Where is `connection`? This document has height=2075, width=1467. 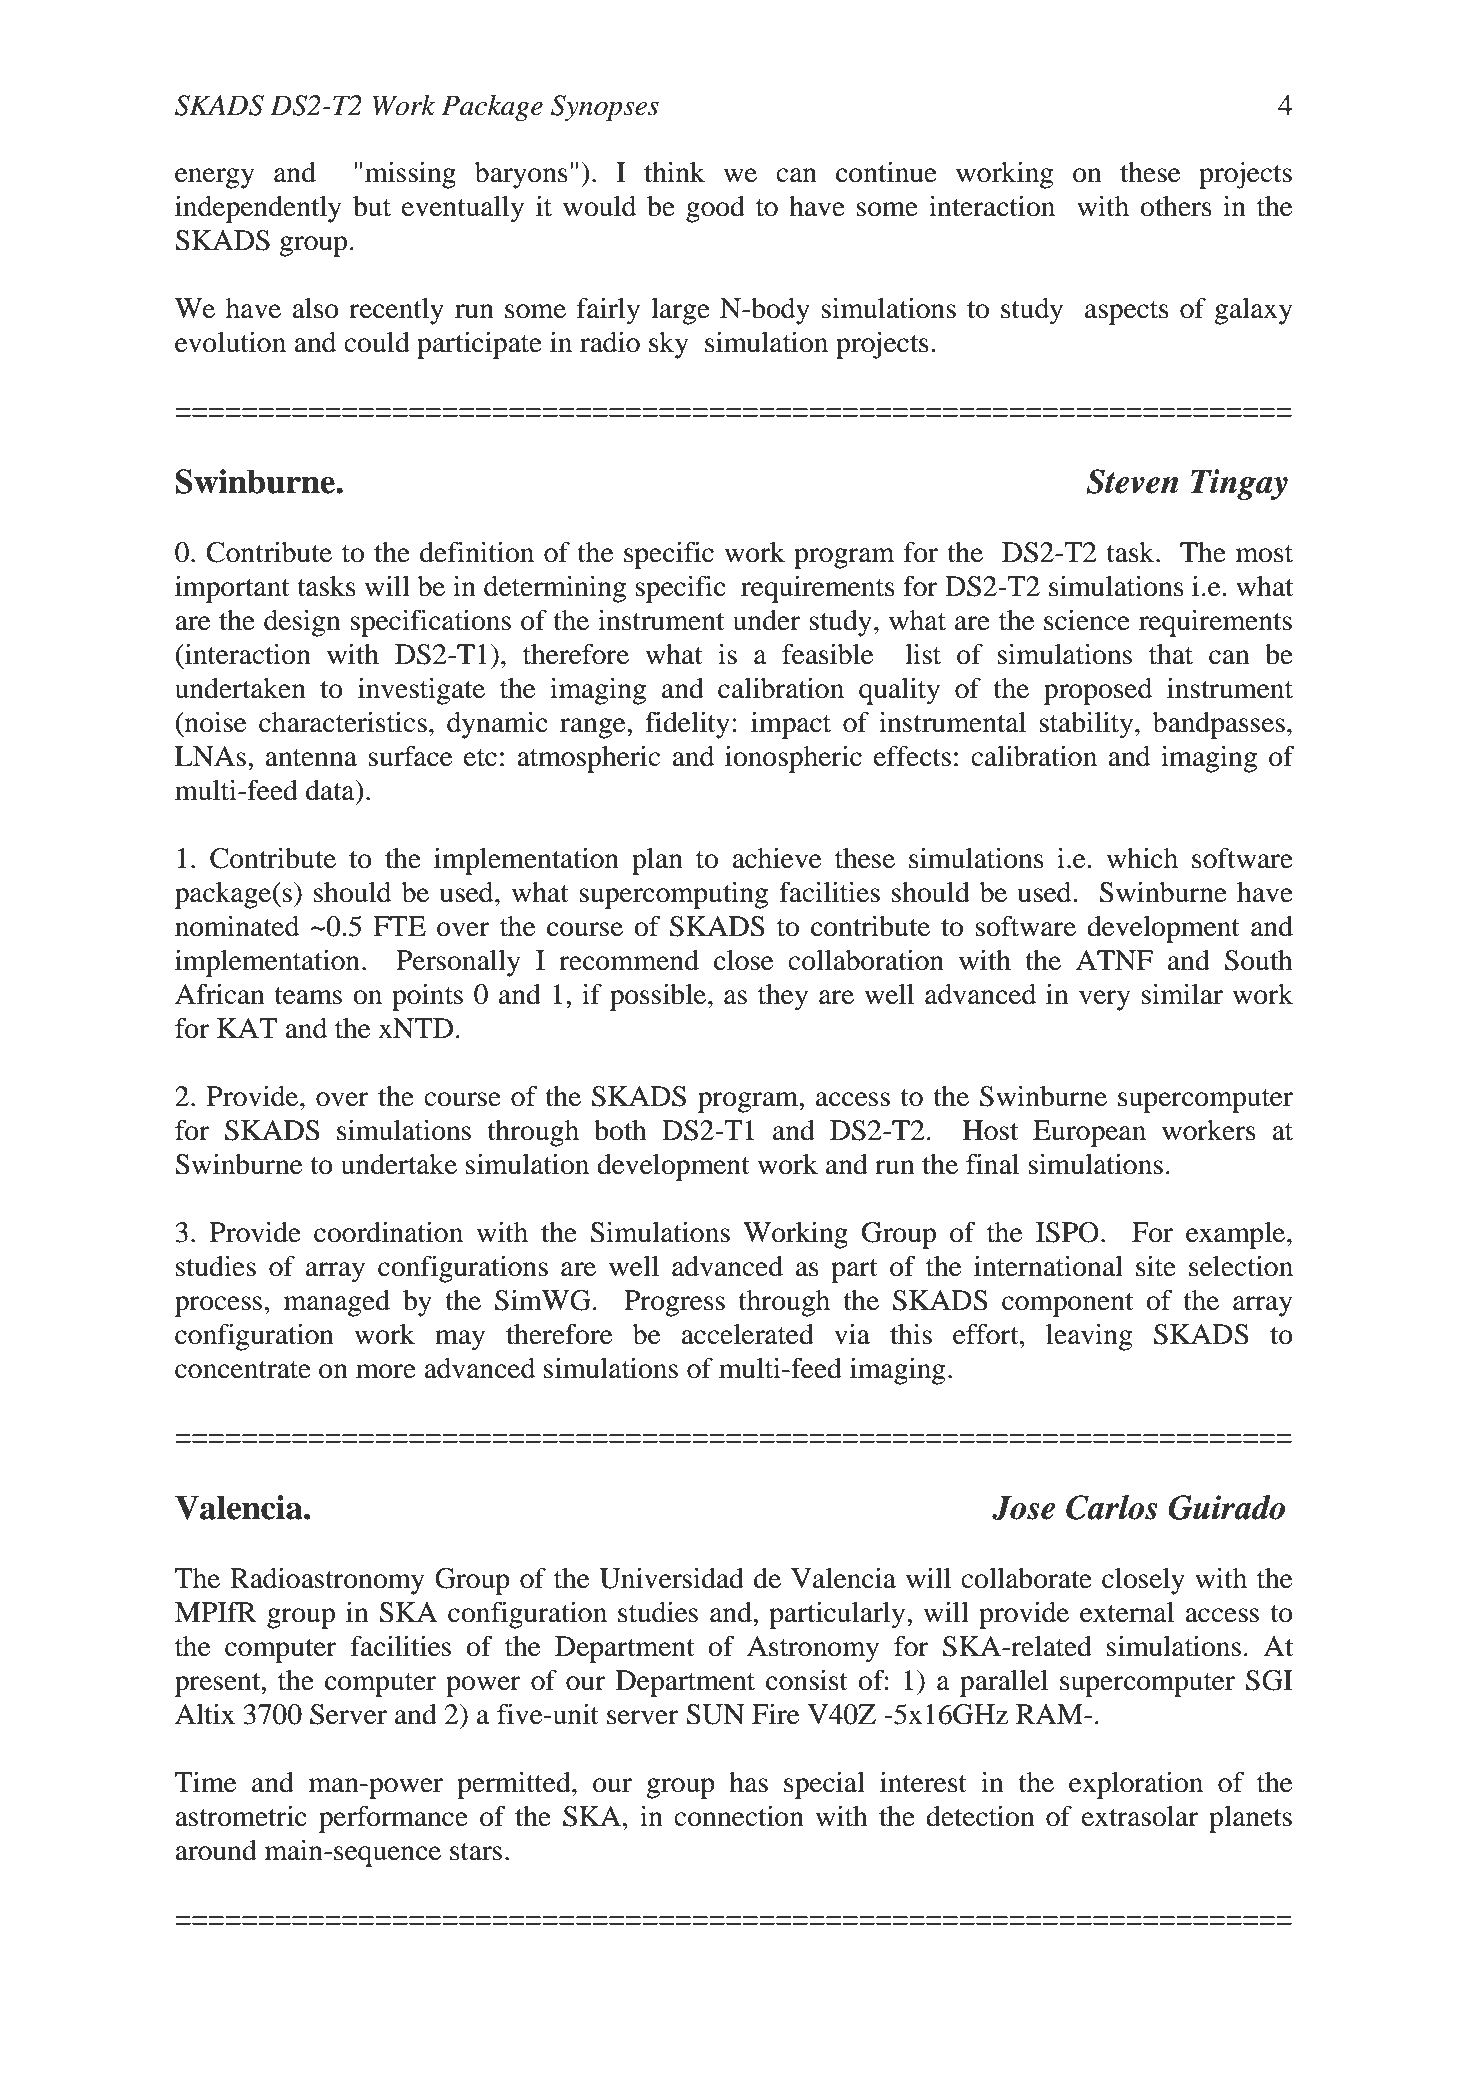 connection is located at coordinates (739, 1816).
